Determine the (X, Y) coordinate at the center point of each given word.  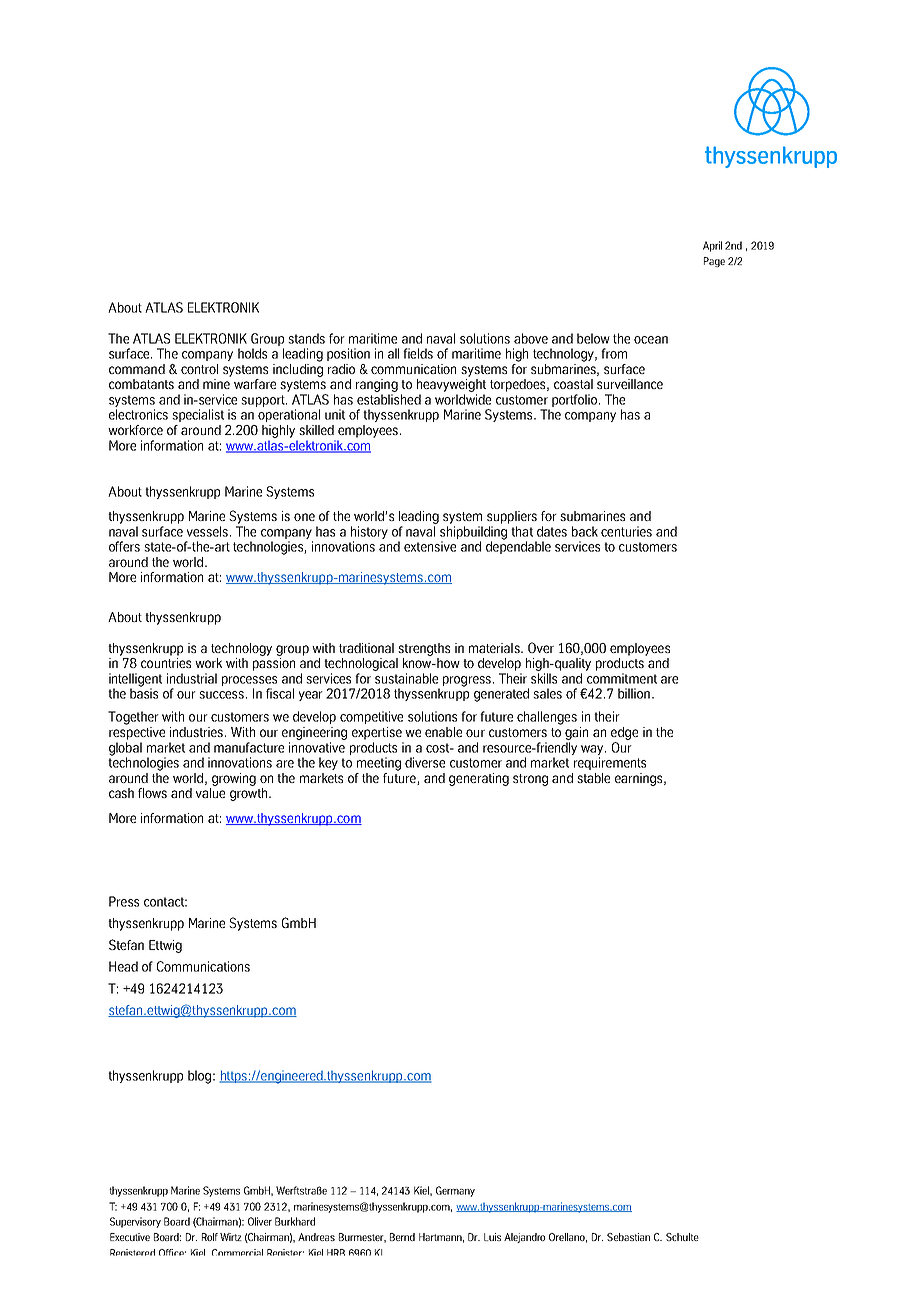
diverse (425, 762)
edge (624, 733)
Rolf (210, 1237)
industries (198, 732)
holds (252, 353)
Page (714, 262)
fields (418, 353)
